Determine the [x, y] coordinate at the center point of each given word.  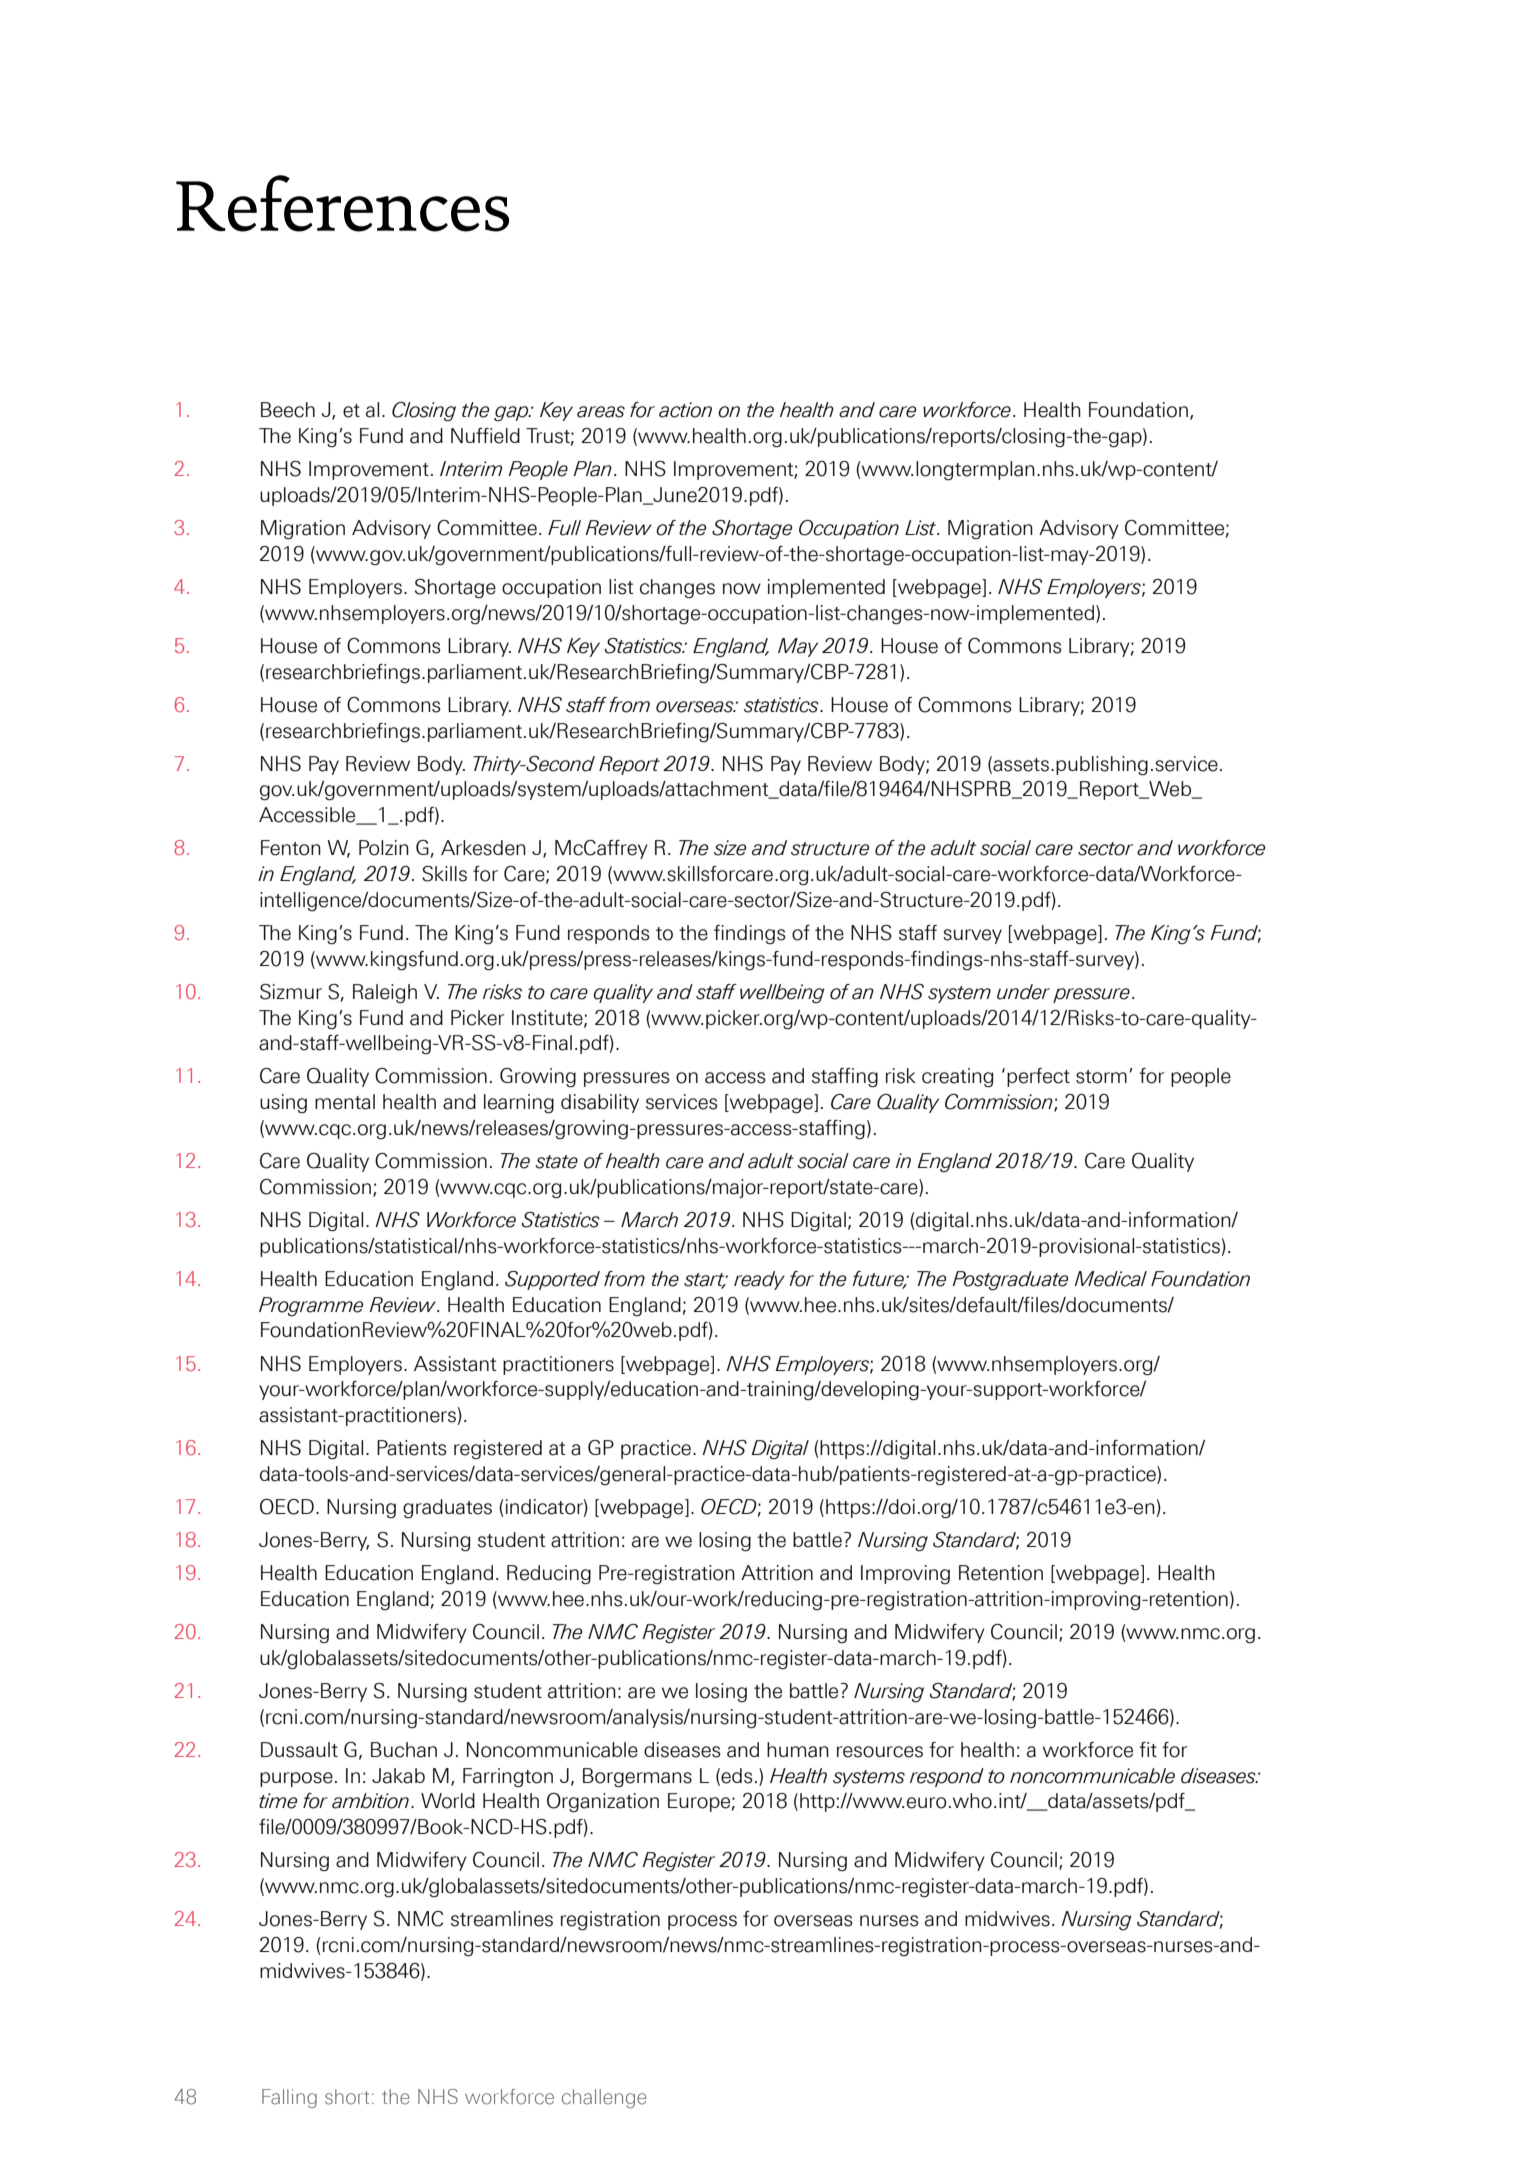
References [342, 203]
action [685, 410]
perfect [1038, 1077]
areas [601, 412]
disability [600, 1103]
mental [345, 1102]
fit [1148, 1749]
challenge [604, 2098]
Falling [289, 2098]
